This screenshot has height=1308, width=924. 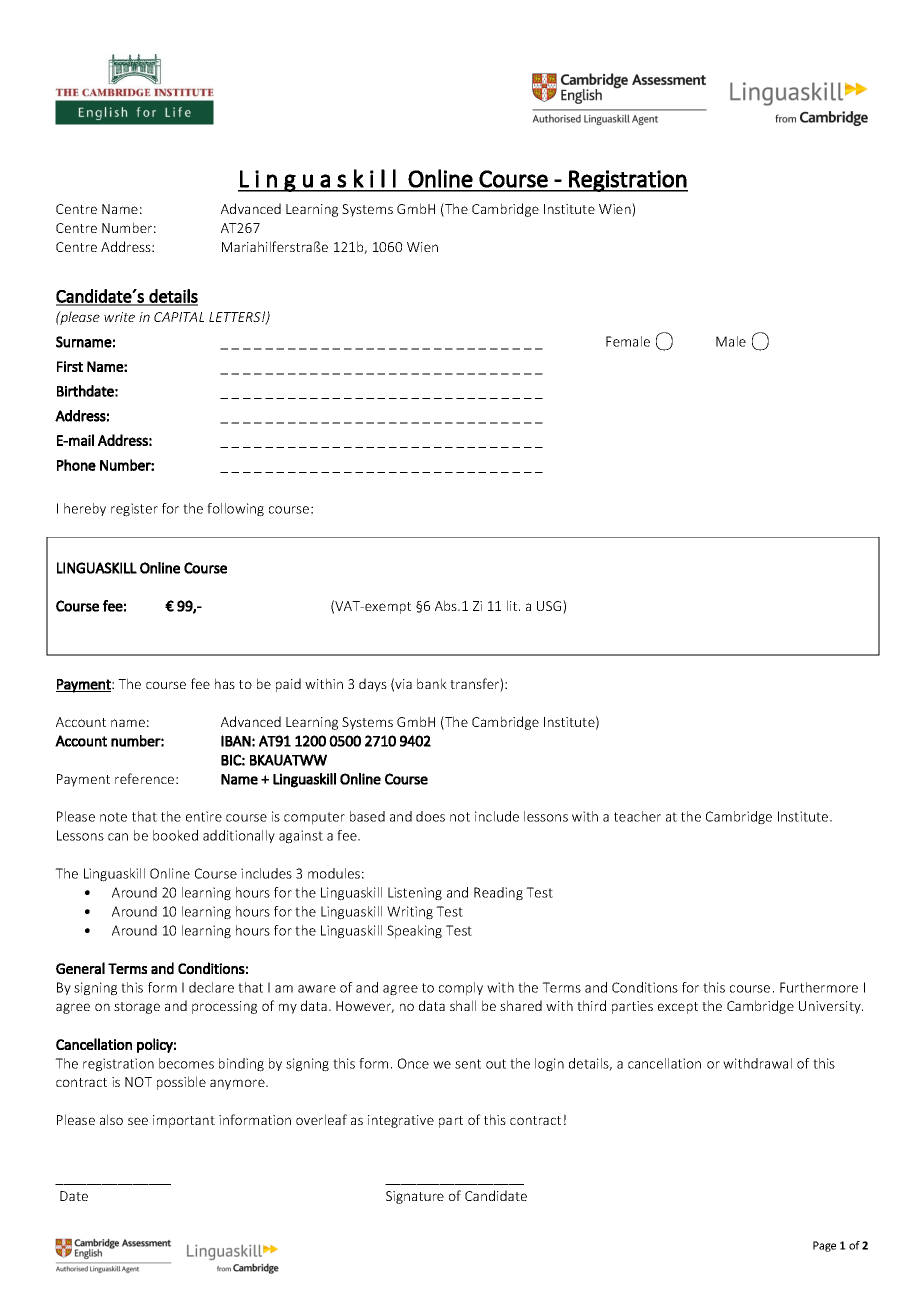 I want to click on lit, so click(x=513, y=605).
